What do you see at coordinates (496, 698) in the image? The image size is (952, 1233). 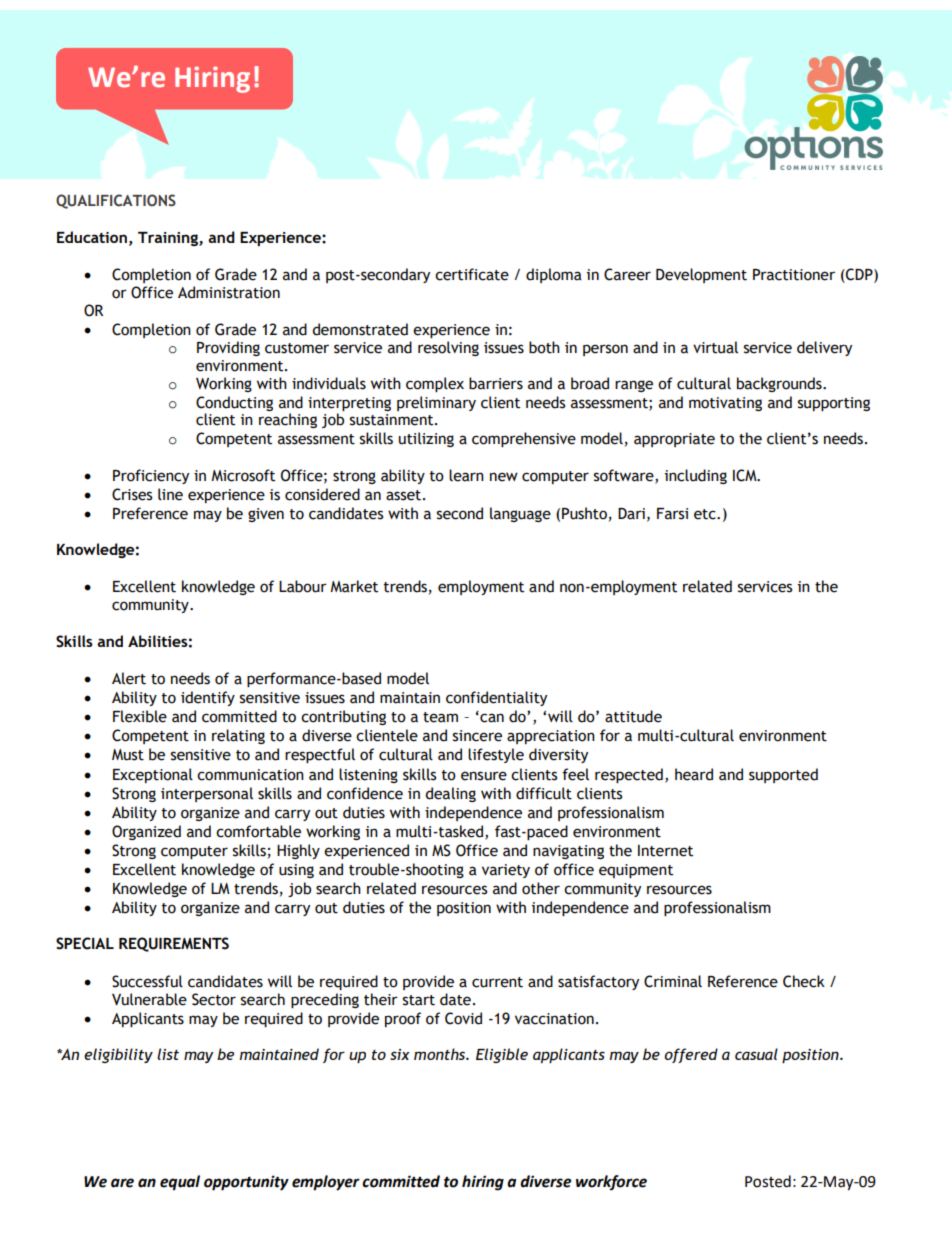 I see `confidentiality` at bounding box center [496, 698].
